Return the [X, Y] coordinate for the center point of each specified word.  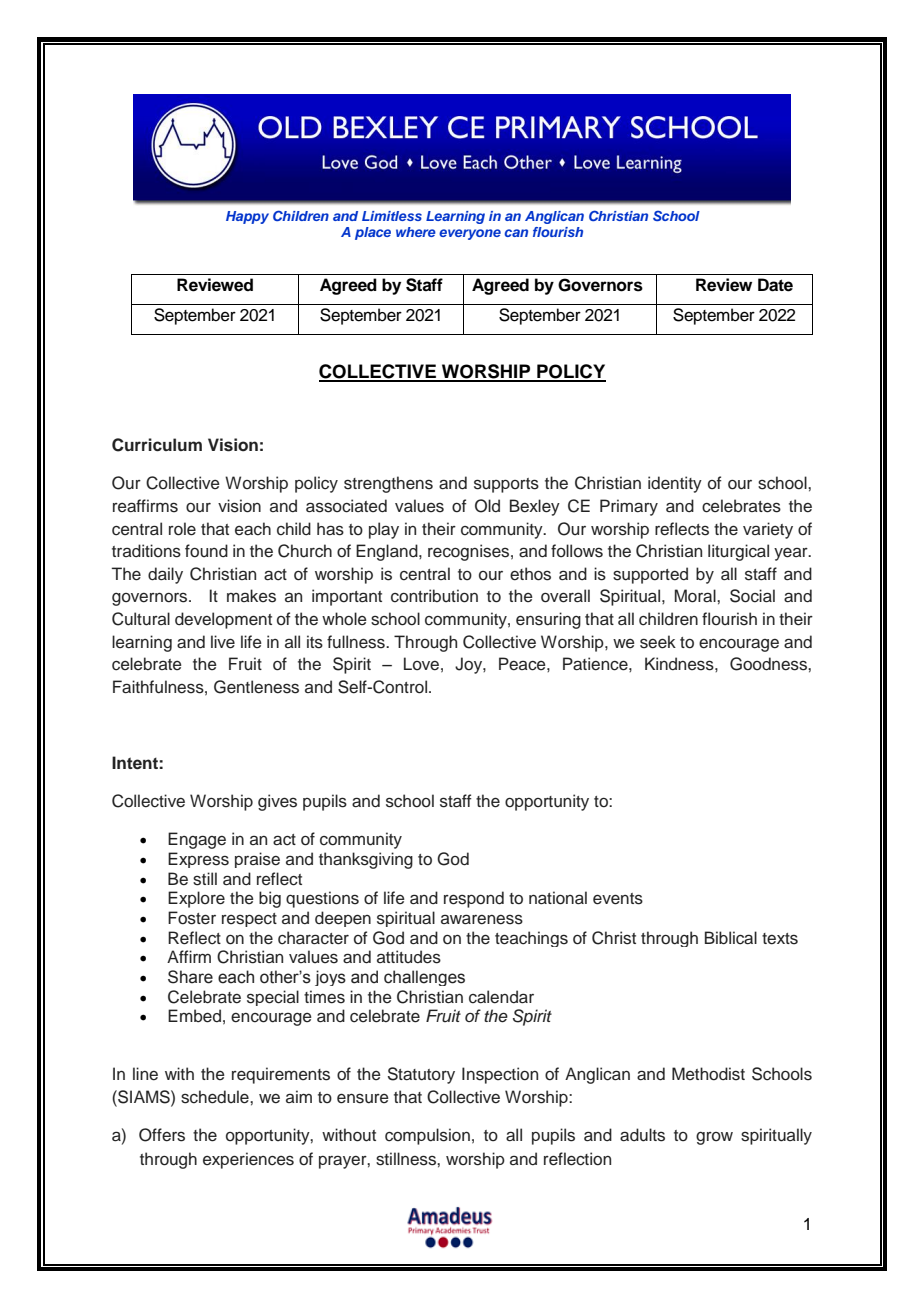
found [206, 551]
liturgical [738, 552]
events [618, 899]
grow [714, 1138]
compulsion [427, 1136]
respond [474, 899]
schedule [216, 1097]
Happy [247, 217]
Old [487, 506]
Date [775, 285]
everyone [470, 234]
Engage [197, 840]
